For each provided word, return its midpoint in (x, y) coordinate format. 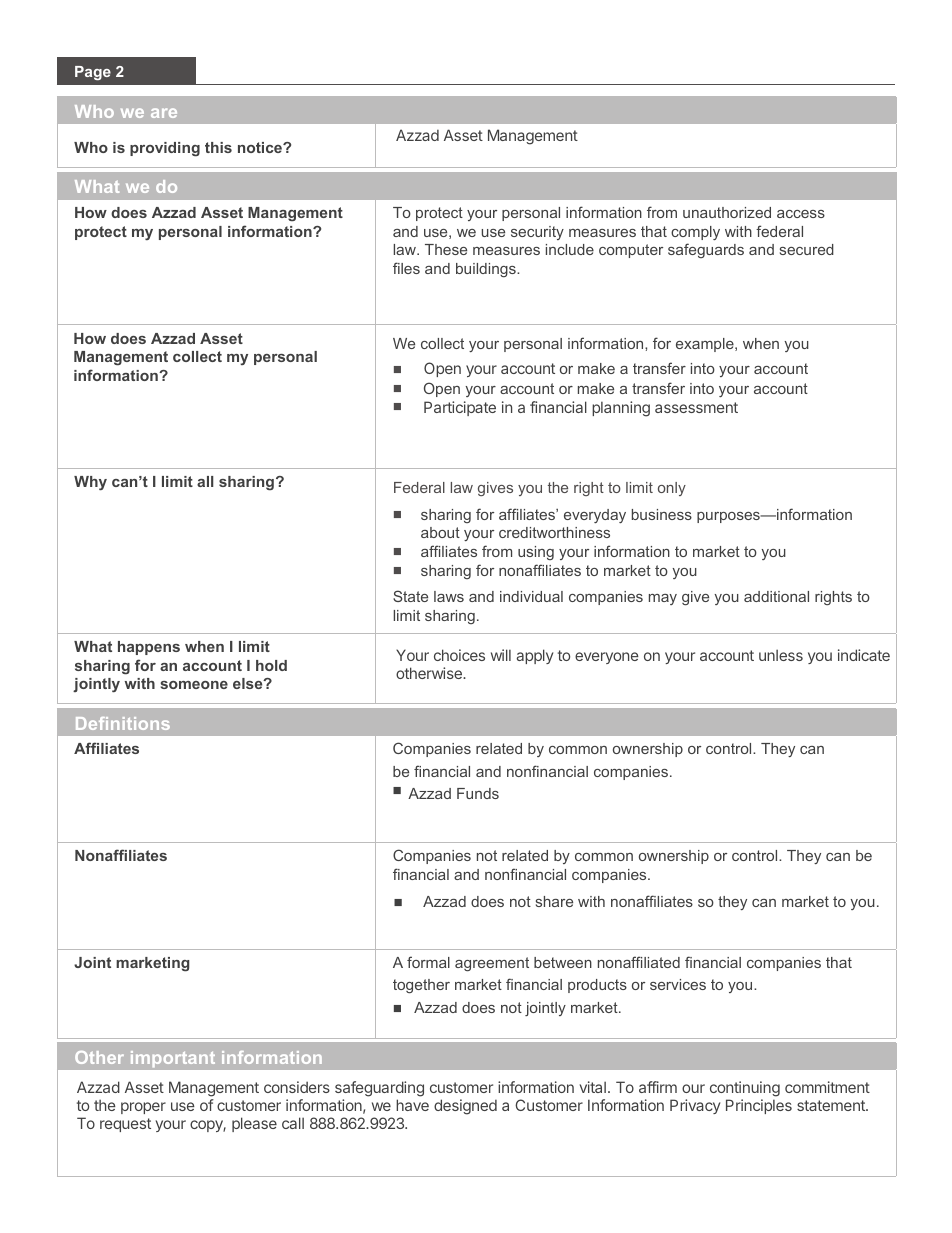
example (706, 345)
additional (776, 596)
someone (194, 685)
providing (165, 149)
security (537, 233)
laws (449, 596)
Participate (460, 408)
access (801, 214)
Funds (478, 793)
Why (90, 483)
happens (149, 648)
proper (143, 1108)
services (678, 984)
